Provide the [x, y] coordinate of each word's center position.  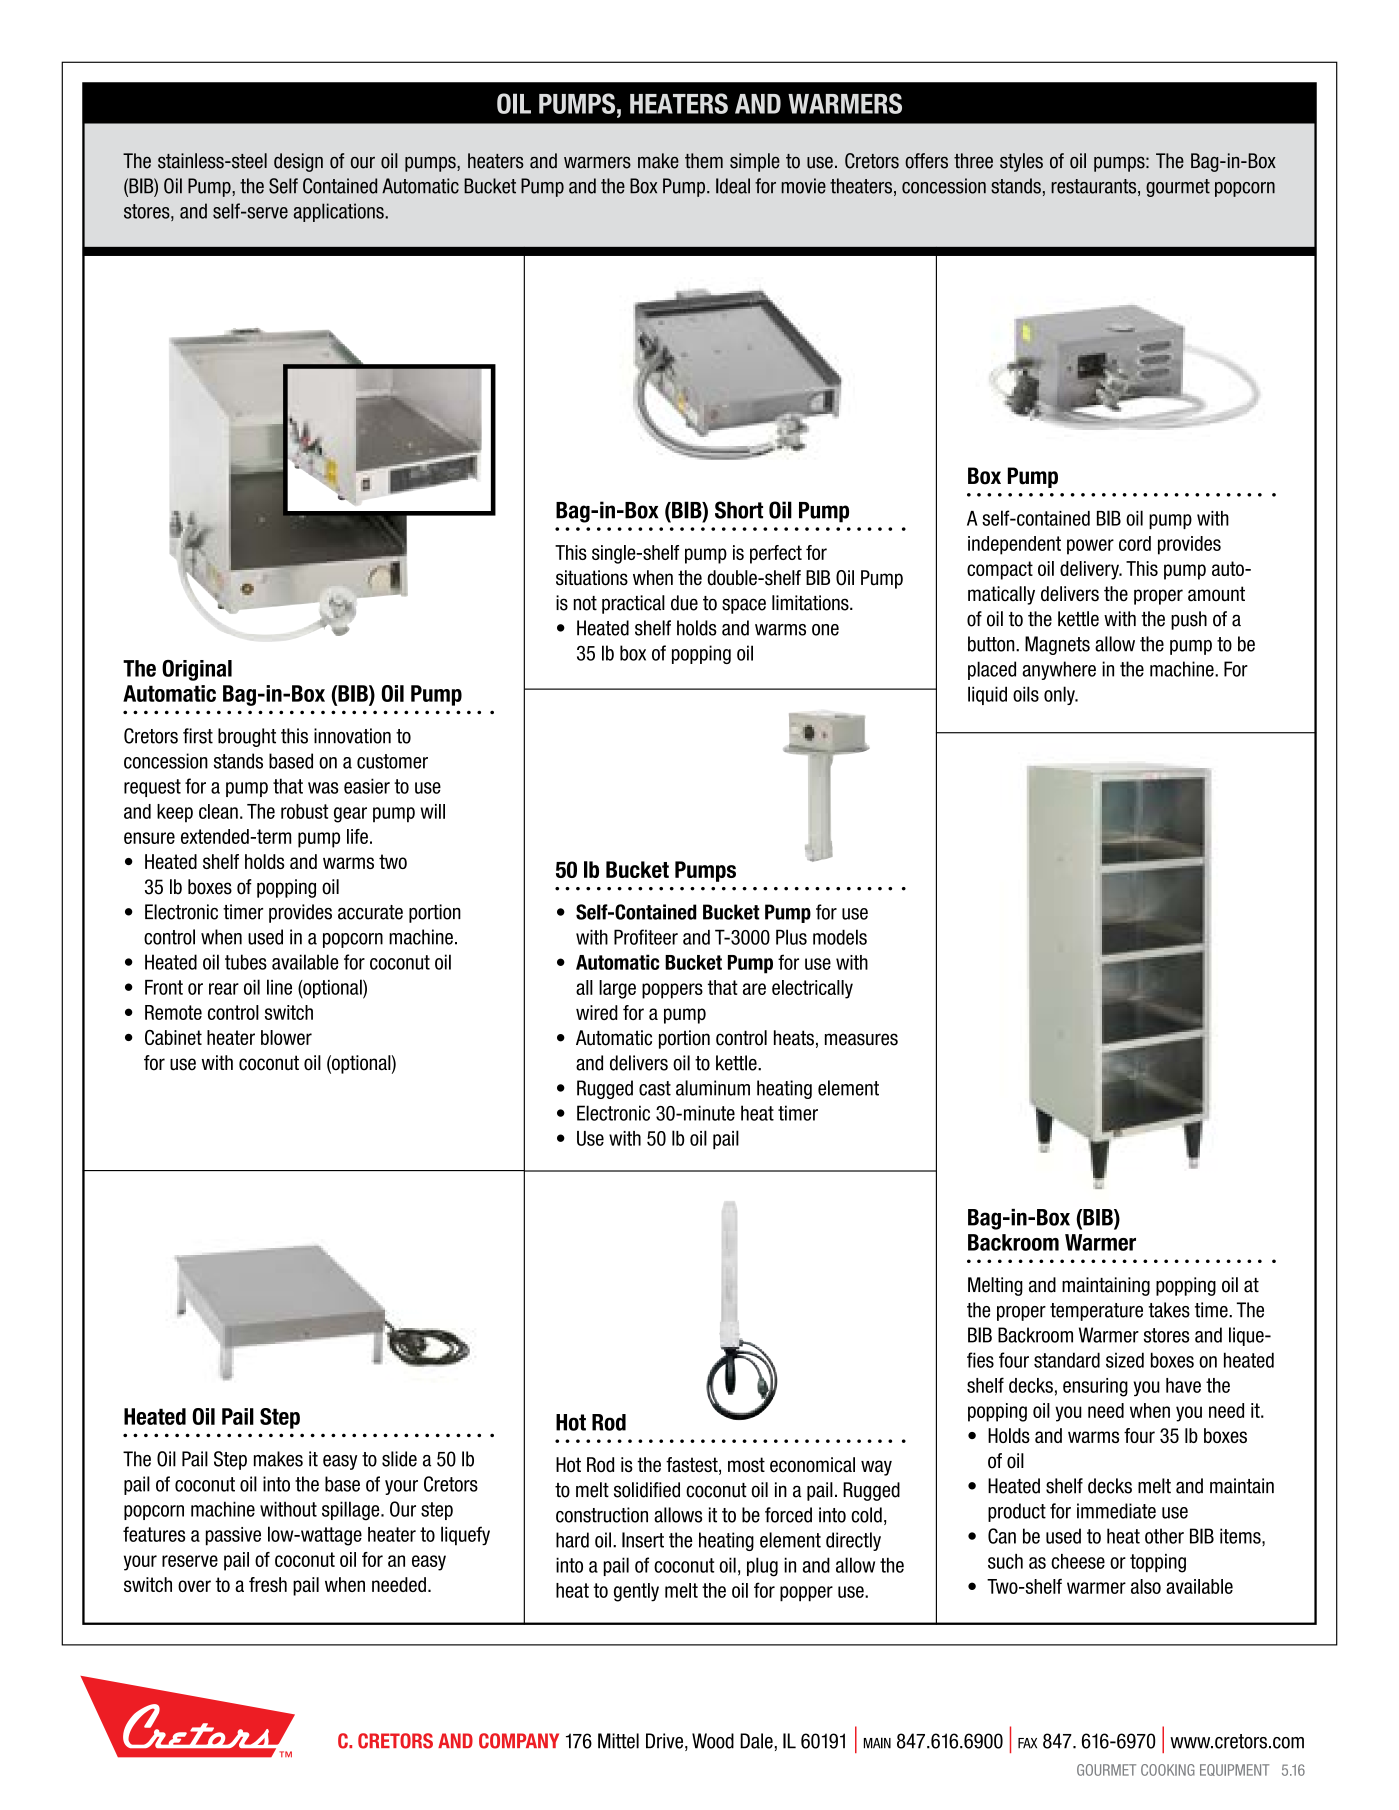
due [684, 603]
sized [1125, 1360]
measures [861, 1039]
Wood [713, 1741]
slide [399, 1459]
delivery [1090, 570]
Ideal [733, 186]
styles [1021, 162]
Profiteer [646, 937]
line [279, 987]
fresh [268, 1584]
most [746, 1465]
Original [197, 670]
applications [340, 212]
